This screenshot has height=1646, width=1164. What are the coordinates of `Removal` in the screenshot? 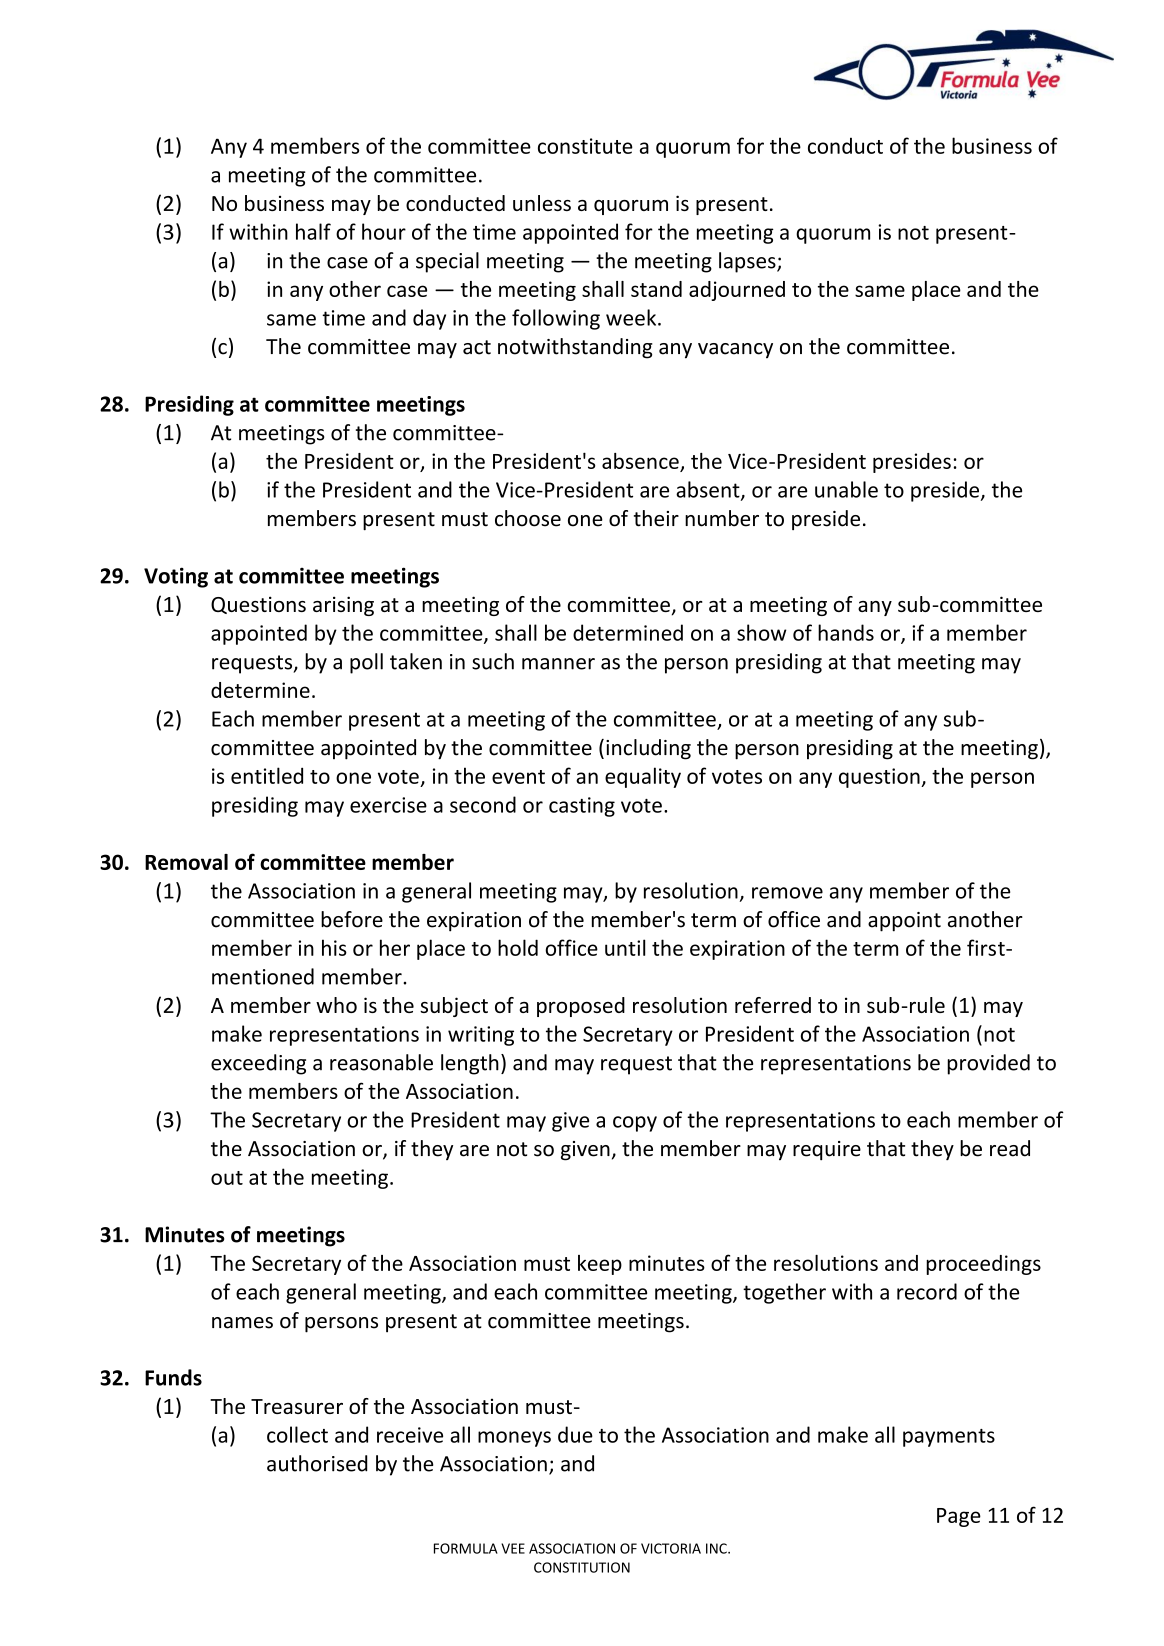 It's located at (186, 862).
